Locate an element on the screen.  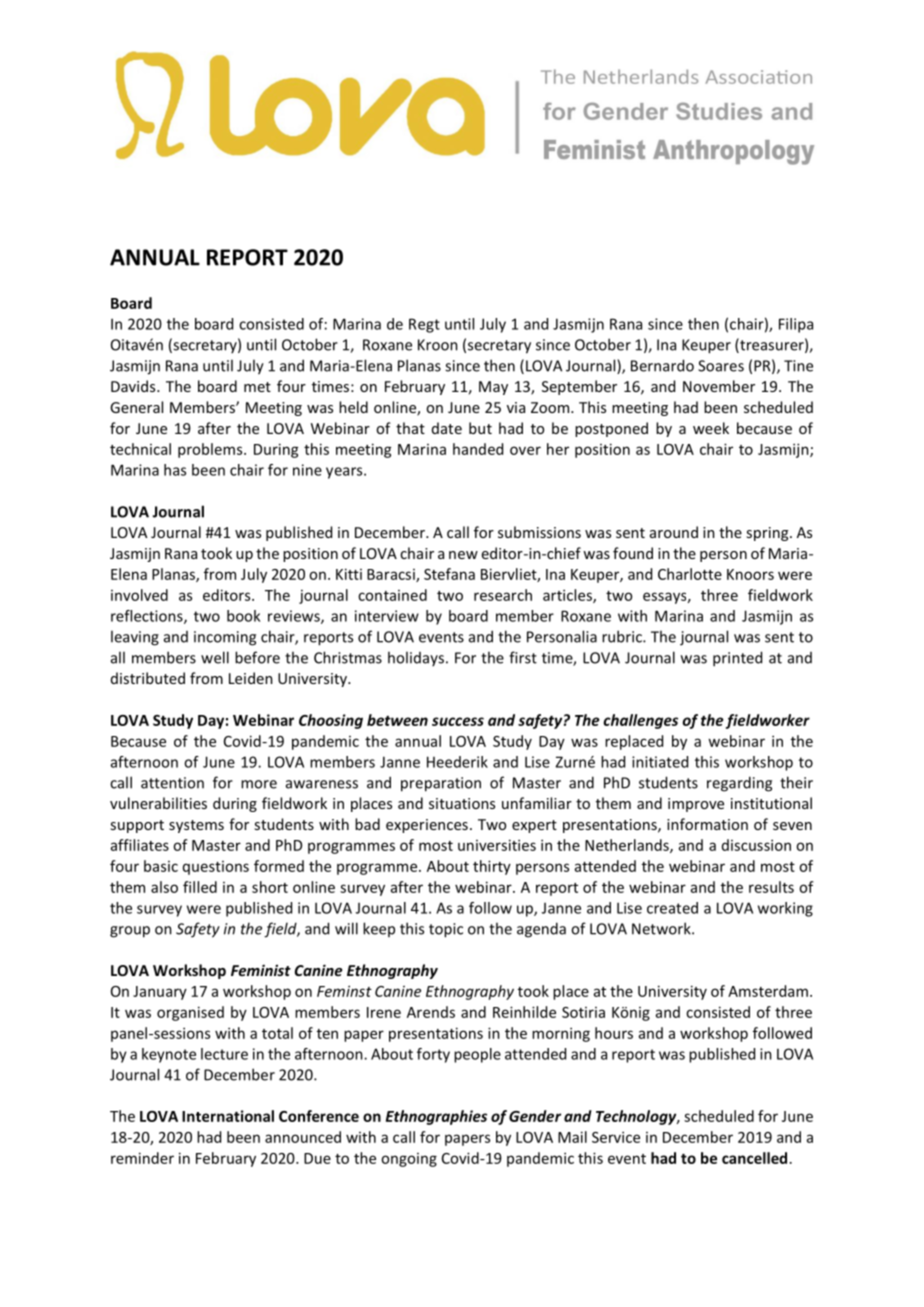
information is located at coordinates (707, 824).
